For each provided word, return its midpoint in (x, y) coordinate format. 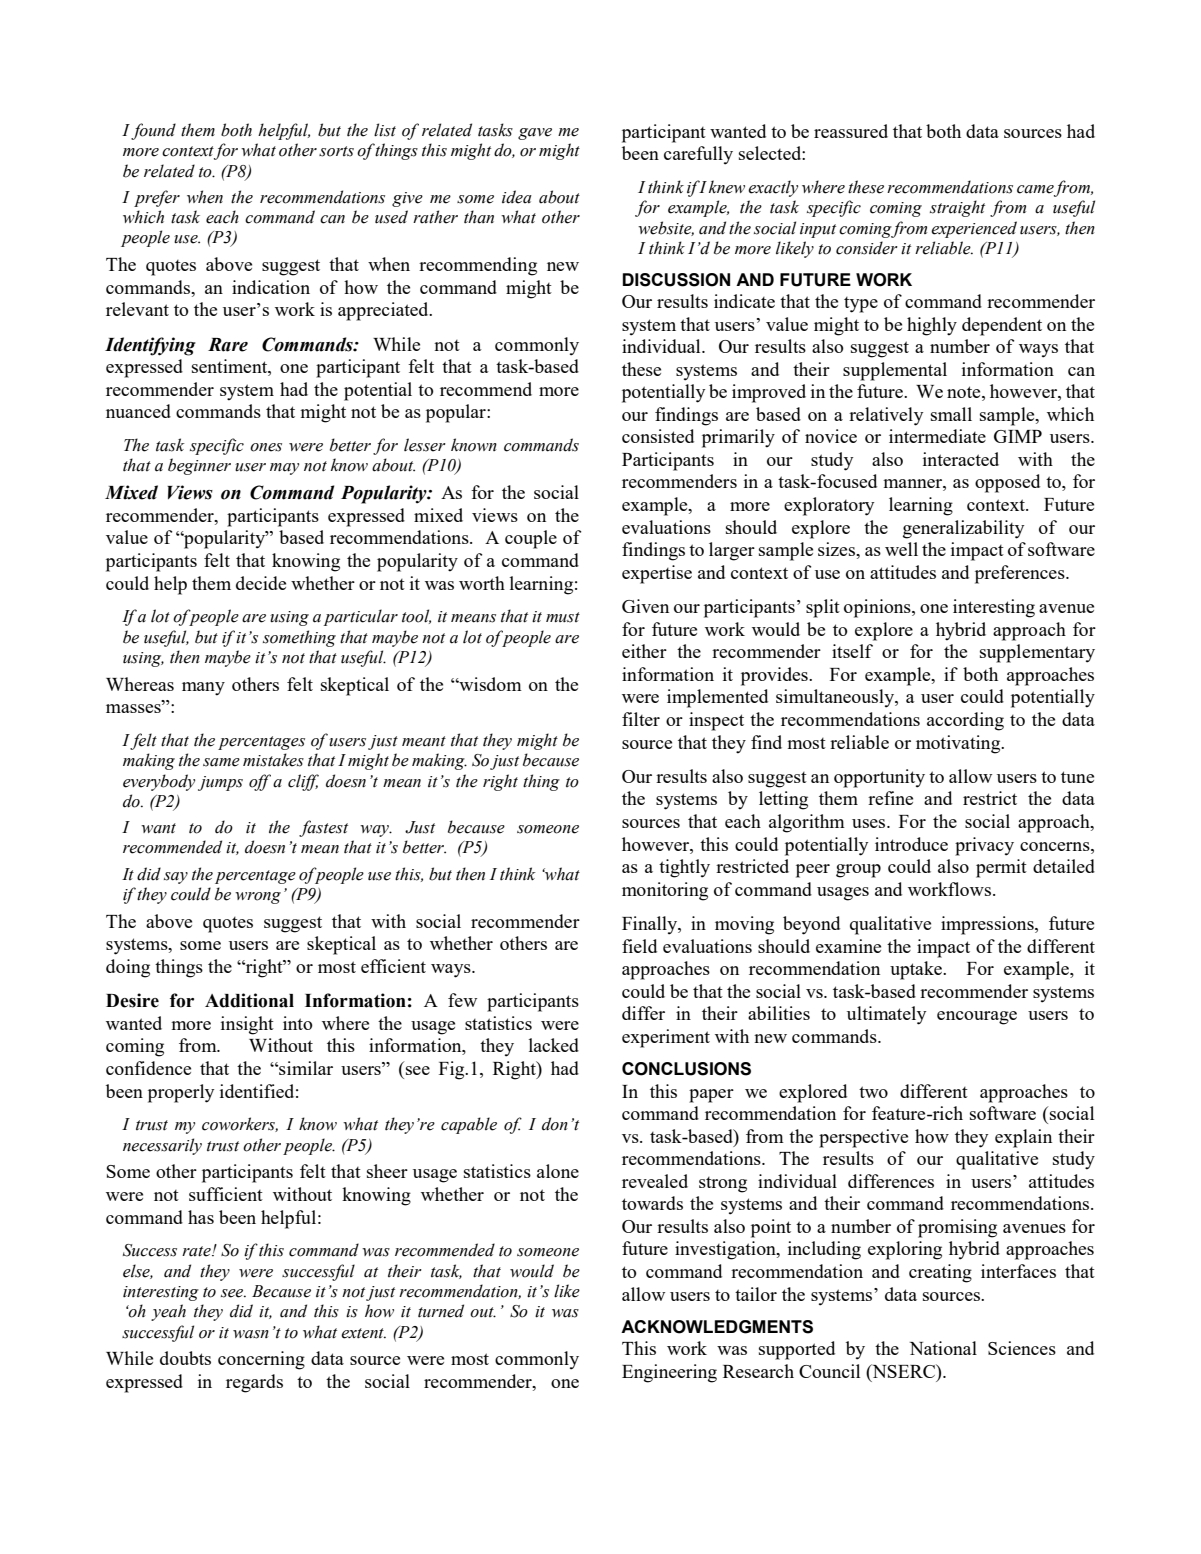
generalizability (963, 529)
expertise (657, 574)
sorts (336, 151)
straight (957, 208)
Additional (249, 1000)
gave (535, 134)
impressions (988, 925)
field (639, 946)
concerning (261, 1360)
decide (261, 583)
